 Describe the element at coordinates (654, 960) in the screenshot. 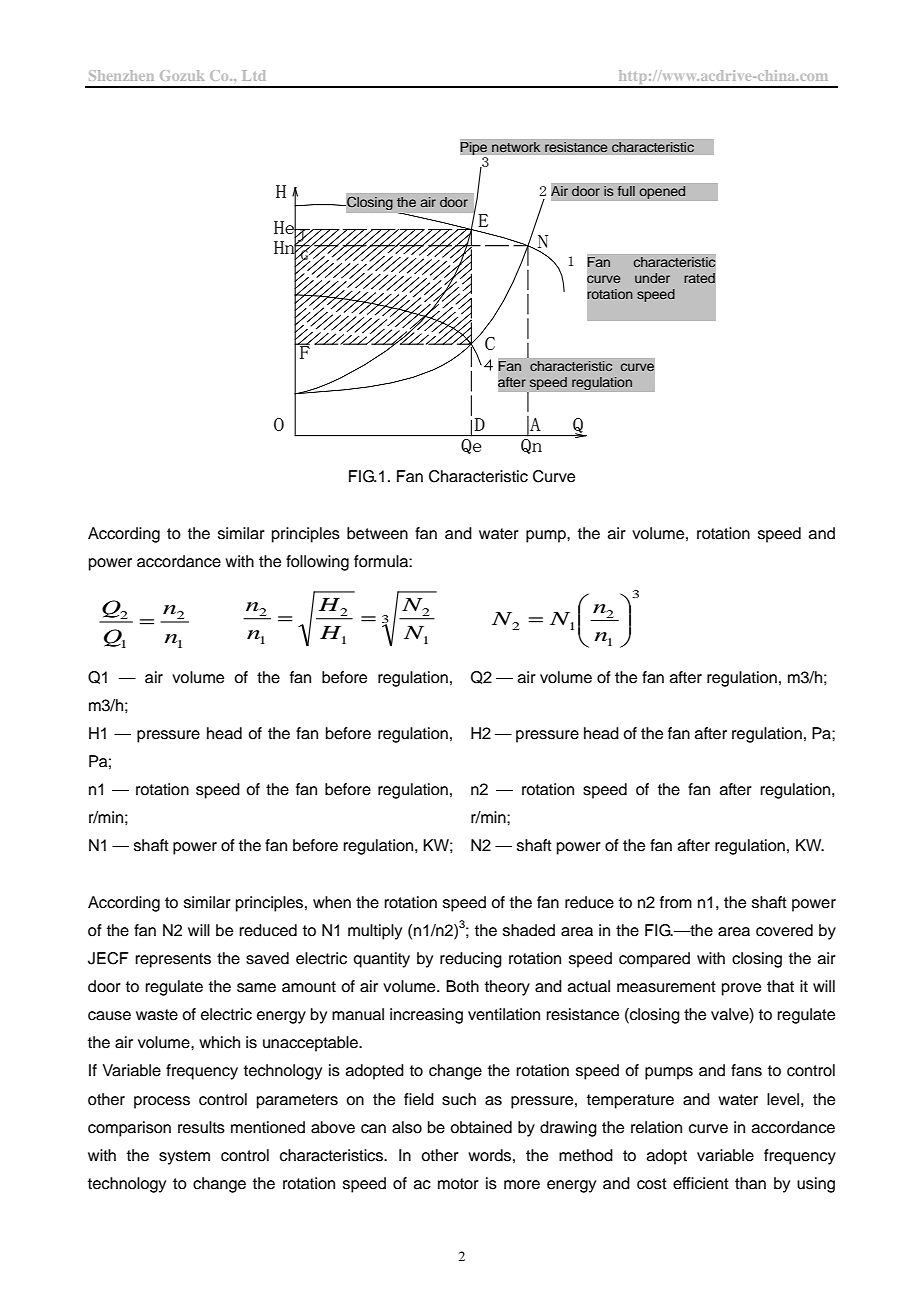

I see `compared` at that location.
